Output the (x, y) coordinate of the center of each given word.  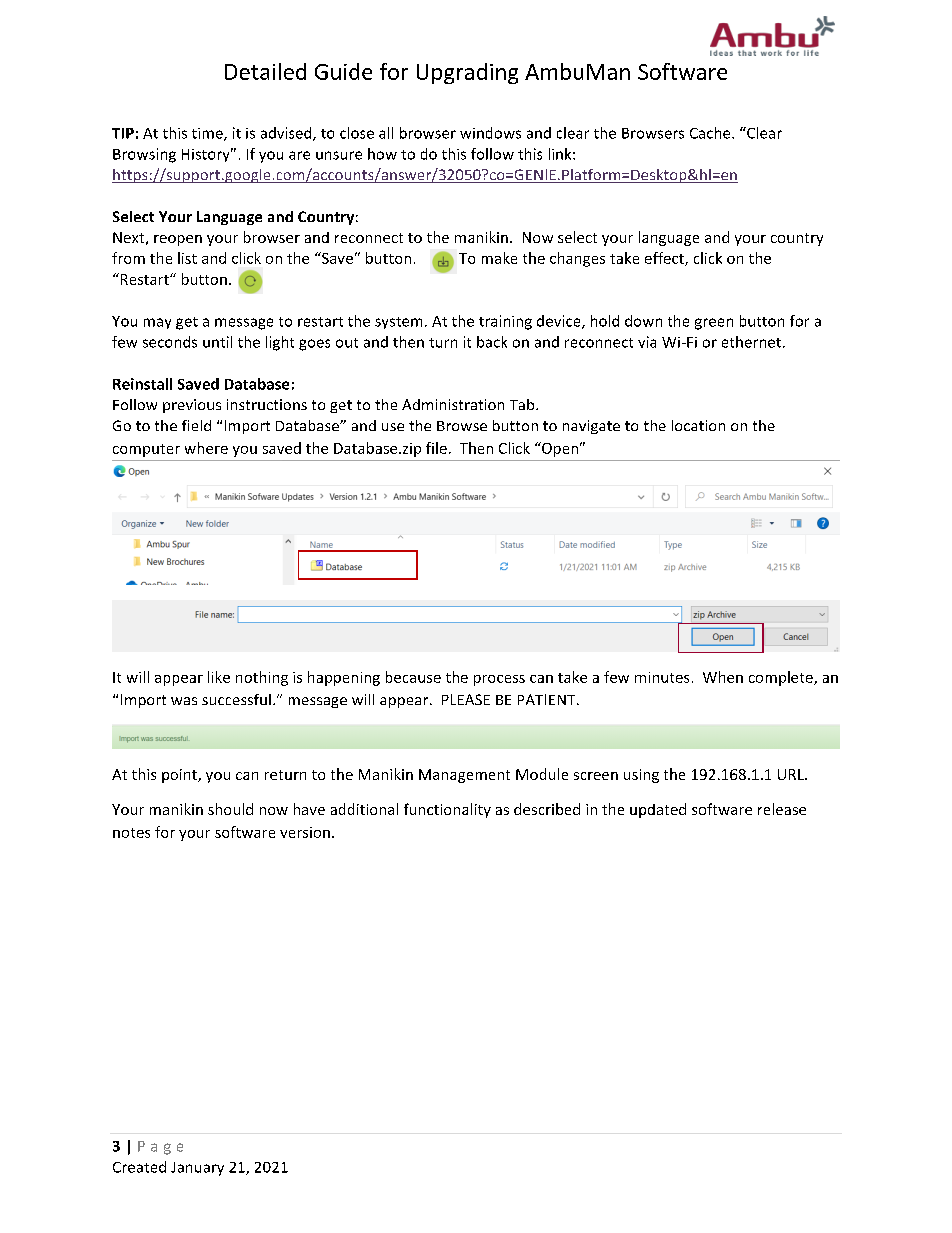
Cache (711, 133)
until (217, 342)
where (206, 448)
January (197, 1169)
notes (131, 833)
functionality (447, 810)
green (714, 324)
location (698, 425)
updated (658, 810)
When (723, 677)
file (436, 448)
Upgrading (467, 73)
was (184, 701)
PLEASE (466, 699)
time (208, 134)
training (505, 322)
